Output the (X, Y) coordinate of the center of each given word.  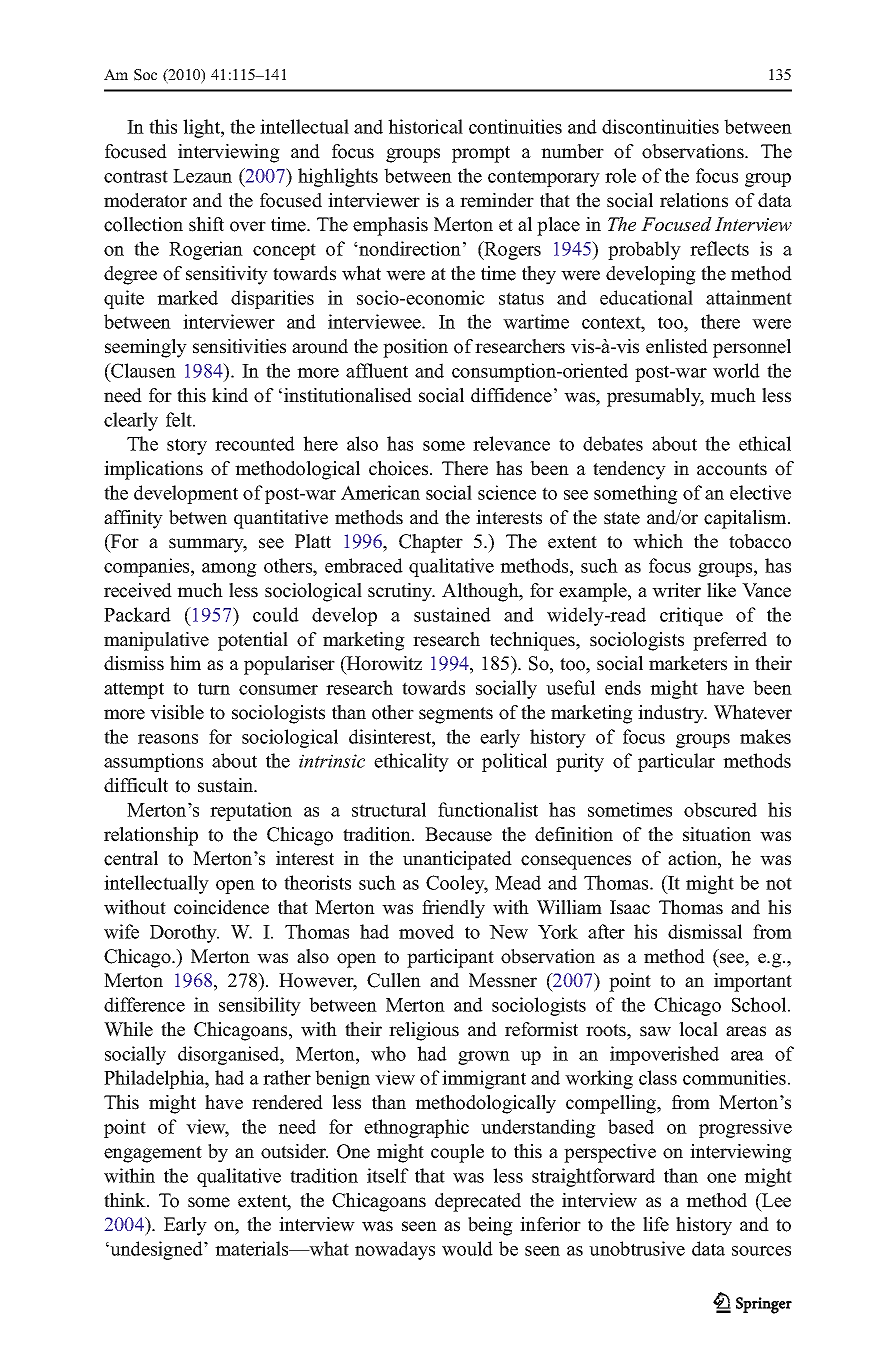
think (126, 1200)
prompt (481, 154)
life (656, 1224)
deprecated (478, 1202)
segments (456, 715)
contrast (136, 176)
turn (214, 688)
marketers (688, 663)
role (620, 175)
